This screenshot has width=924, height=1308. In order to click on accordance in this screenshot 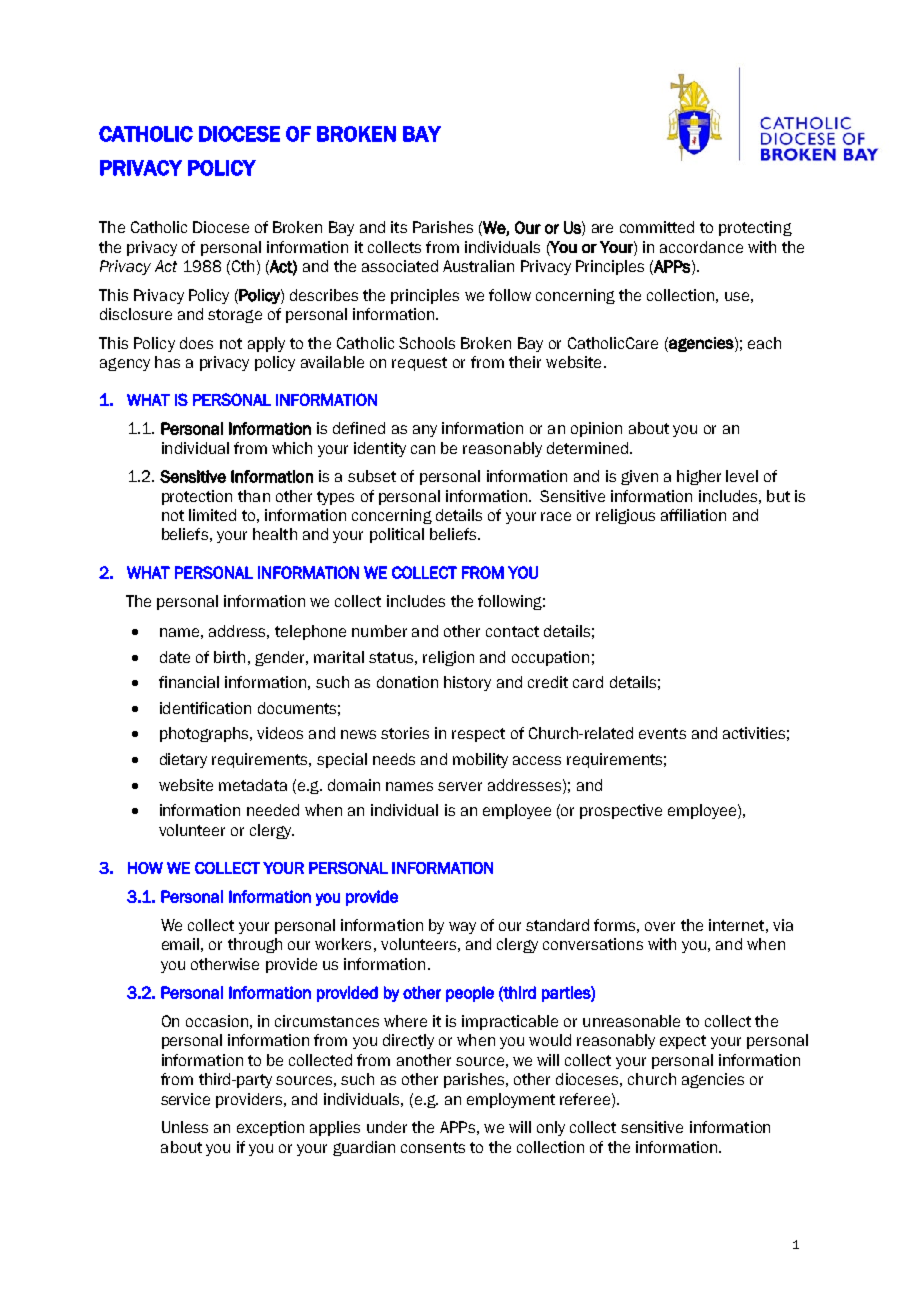, I will do `click(701, 247)`.
